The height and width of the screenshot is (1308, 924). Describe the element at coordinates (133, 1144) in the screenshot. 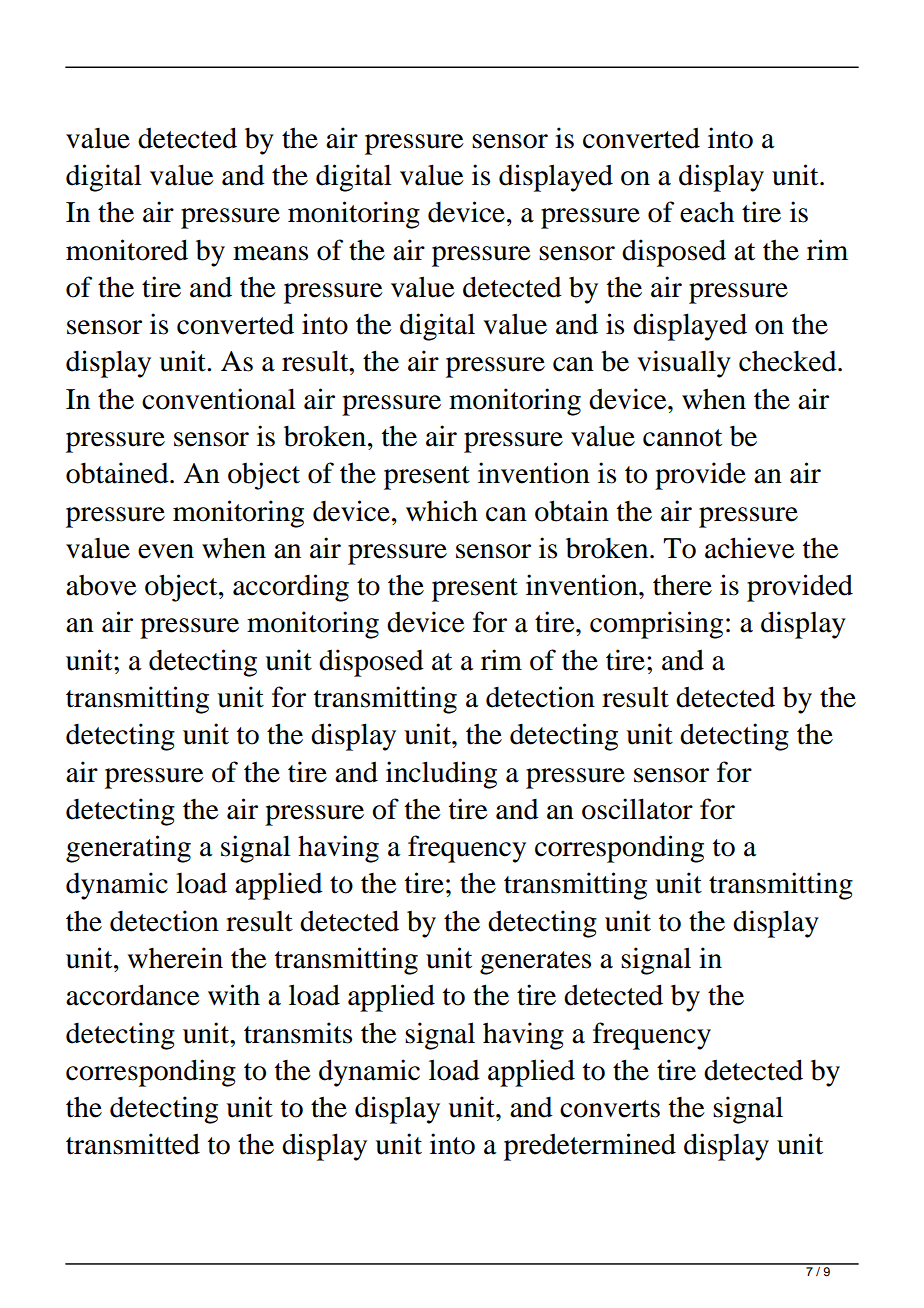

I see `transmitted` at that location.
